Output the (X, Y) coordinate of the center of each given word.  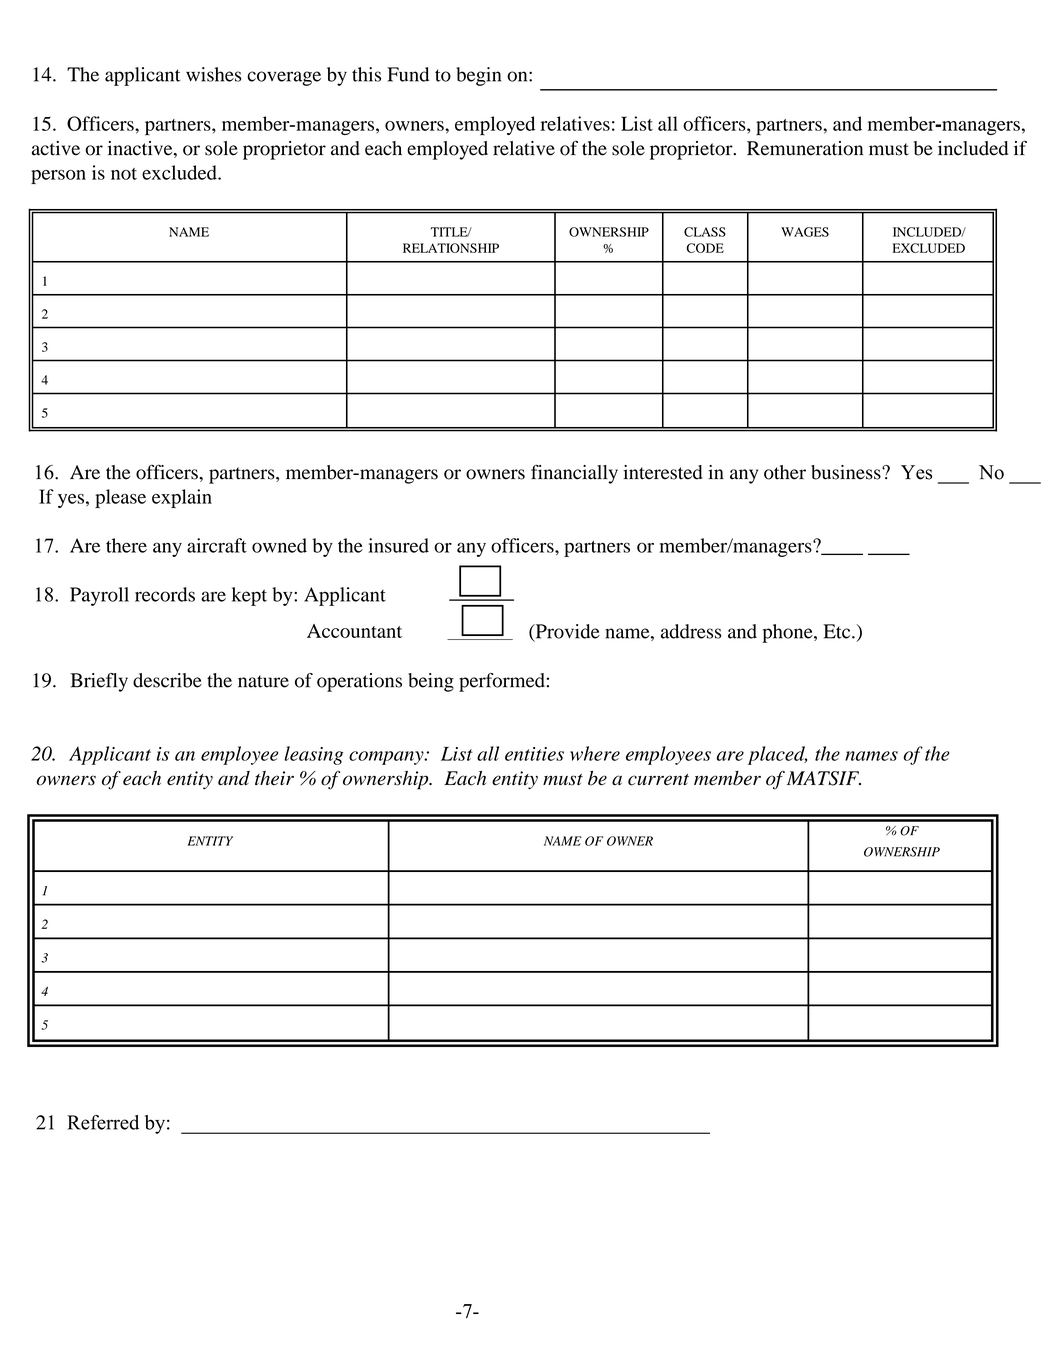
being (431, 682)
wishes (214, 74)
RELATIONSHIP (451, 248)
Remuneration (805, 148)
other (785, 472)
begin (478, 76)
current (658, 780)
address (691, 631)
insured (399, 545)
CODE (705, 248)
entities (534, 754)
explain (182, 498)
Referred (103, 1122)
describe (167, 680)
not (124, 174)
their (274, 778)
